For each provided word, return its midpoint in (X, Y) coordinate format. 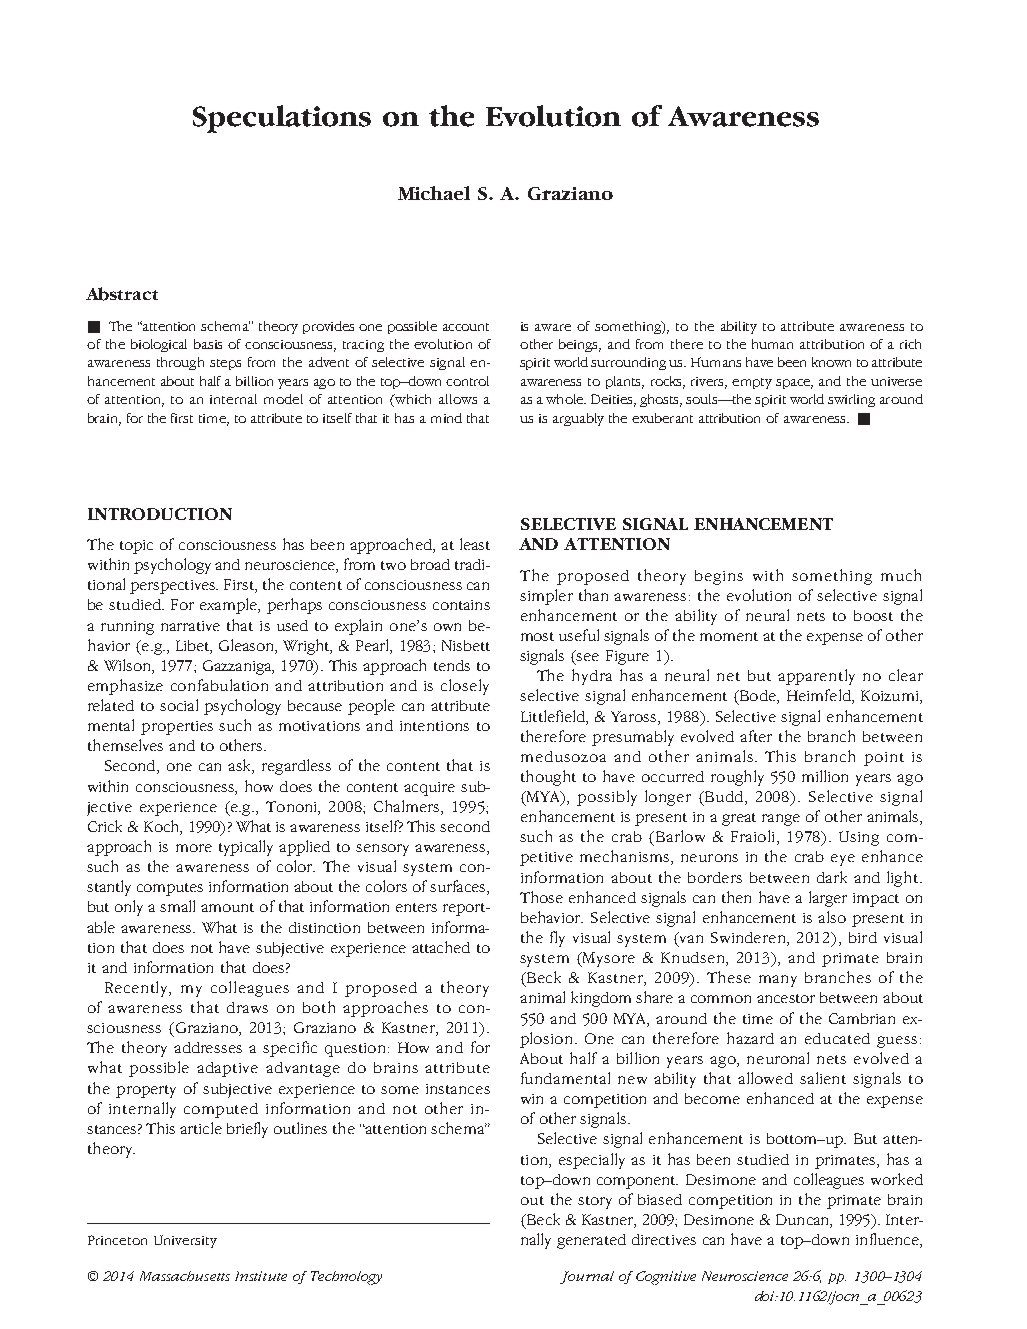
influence (888, 1240)
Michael (434, 193)
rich (910, 344)
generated (591, 1241)
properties (177, 728)
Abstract (122, 294)
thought (548, 778)
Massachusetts (185, 1276)
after (756, 736)
